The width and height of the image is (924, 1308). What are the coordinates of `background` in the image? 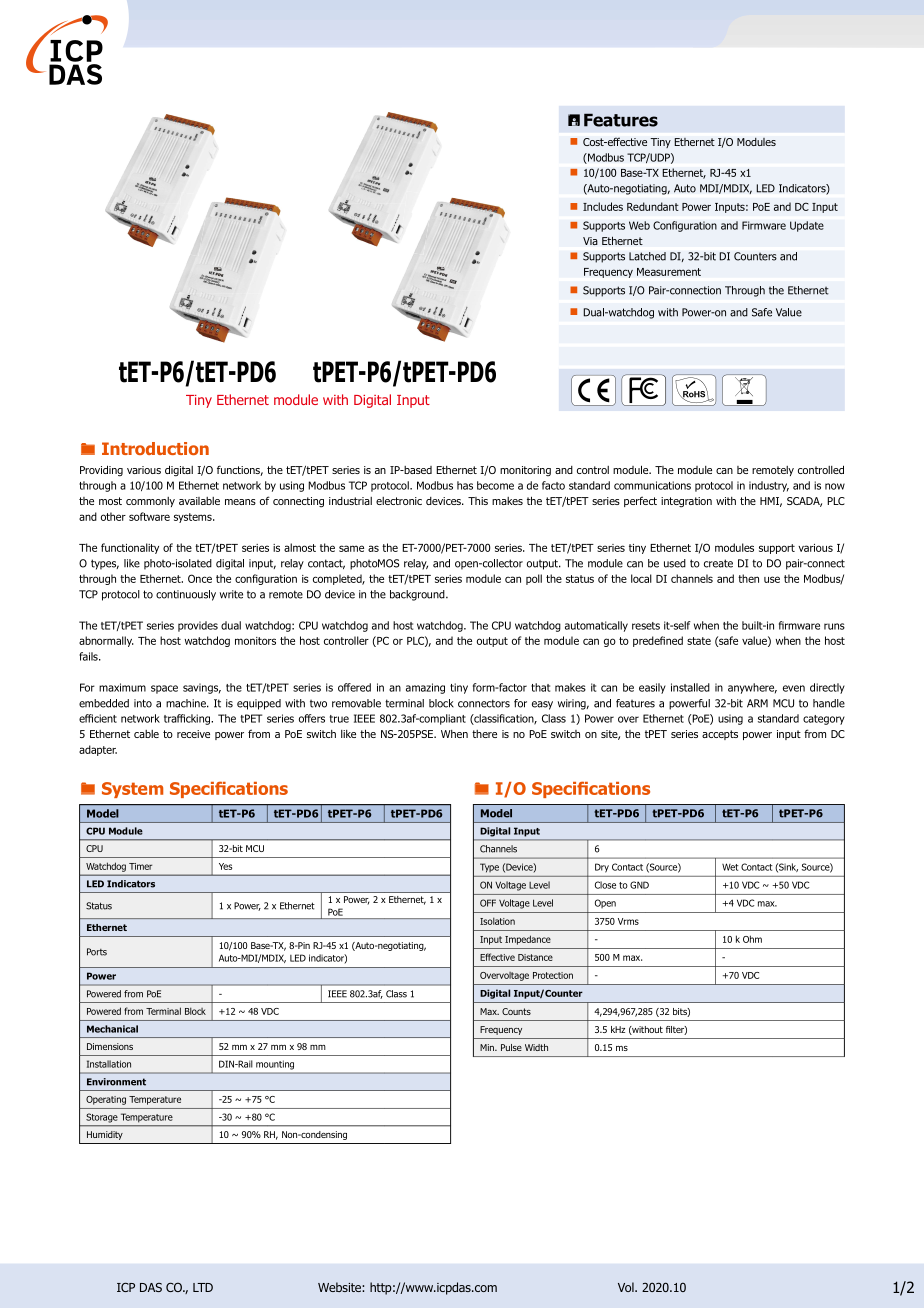 It's located at (418, 595).
